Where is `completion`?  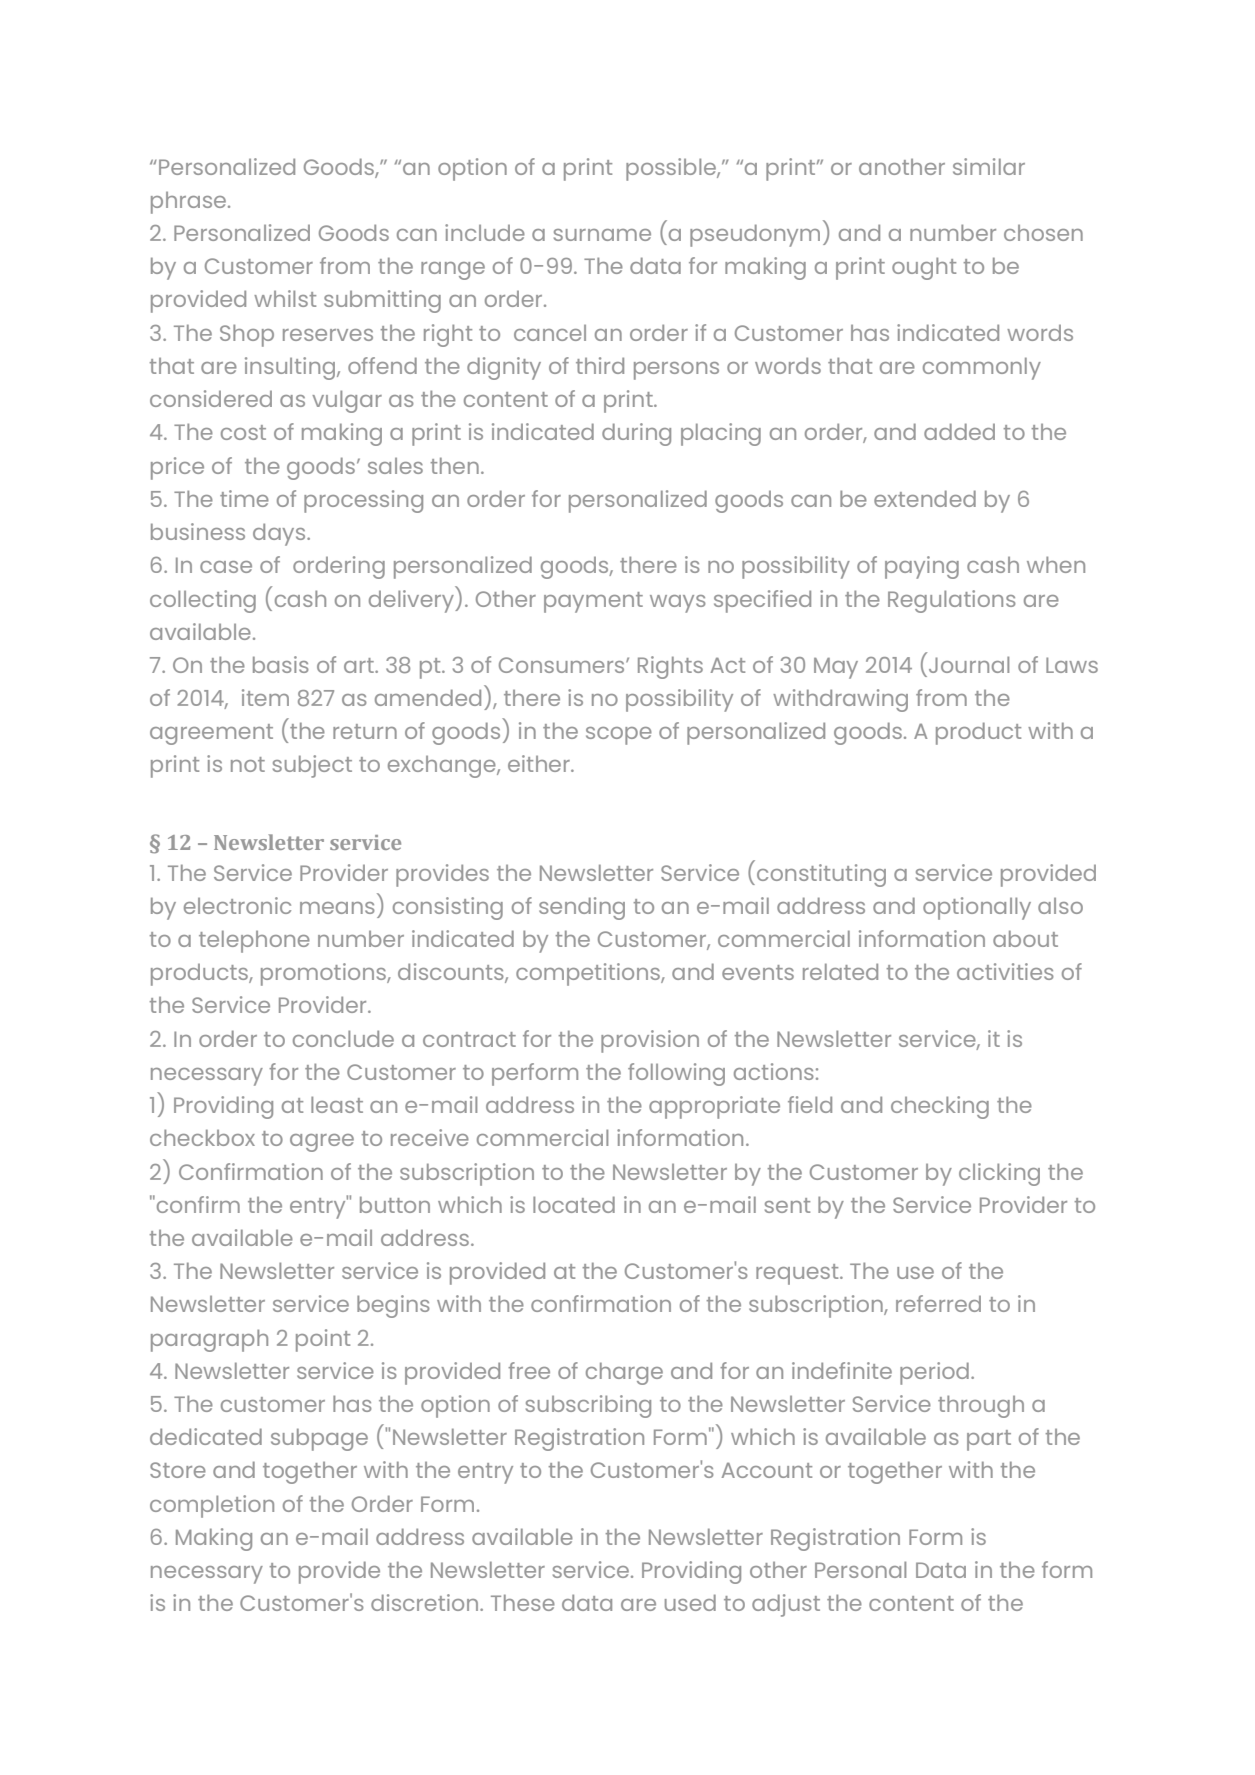
completion is located at coordinates (212, 1506).
